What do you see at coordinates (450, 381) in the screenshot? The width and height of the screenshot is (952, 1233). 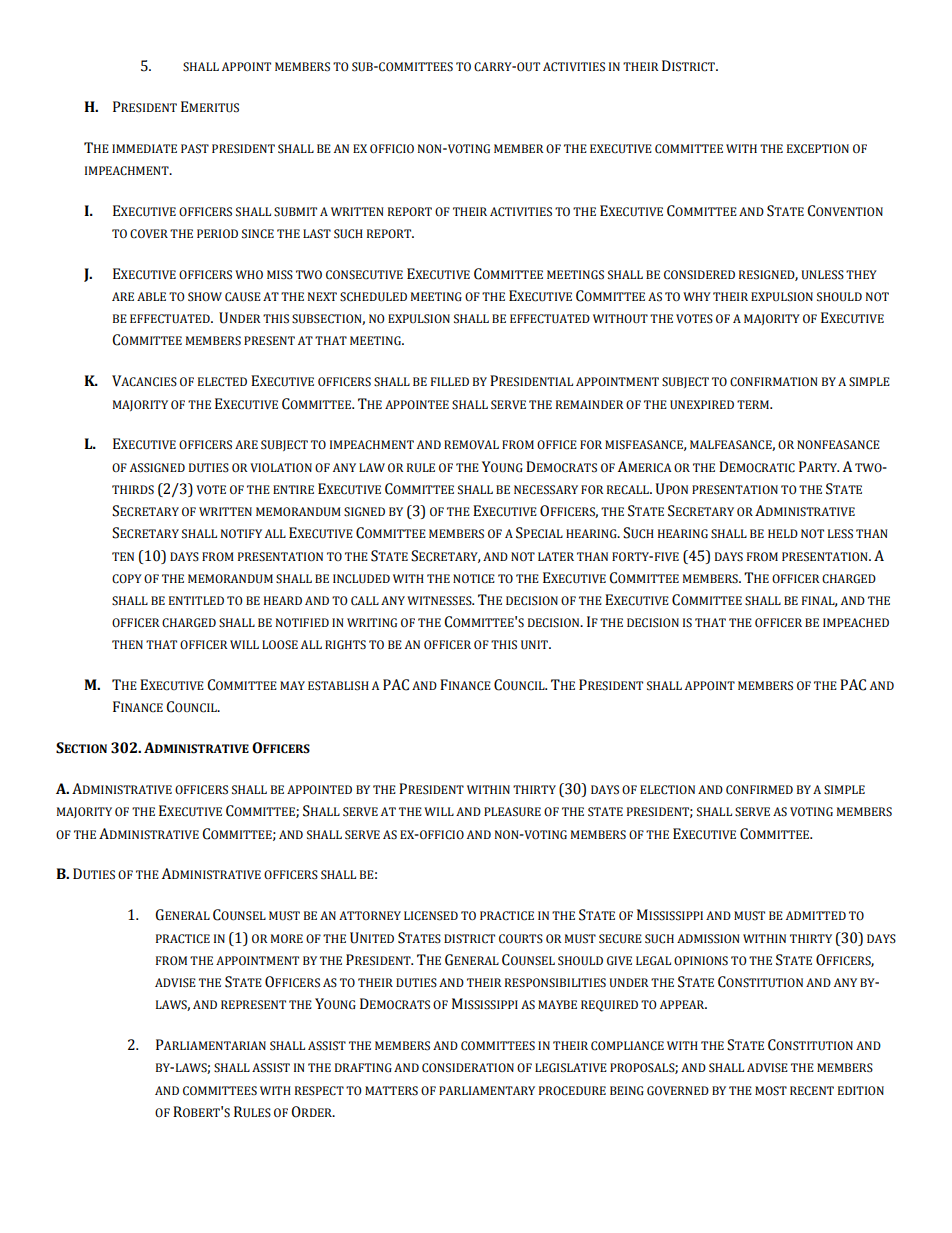 I see `FILLED` at bounding box center [450, 381].
